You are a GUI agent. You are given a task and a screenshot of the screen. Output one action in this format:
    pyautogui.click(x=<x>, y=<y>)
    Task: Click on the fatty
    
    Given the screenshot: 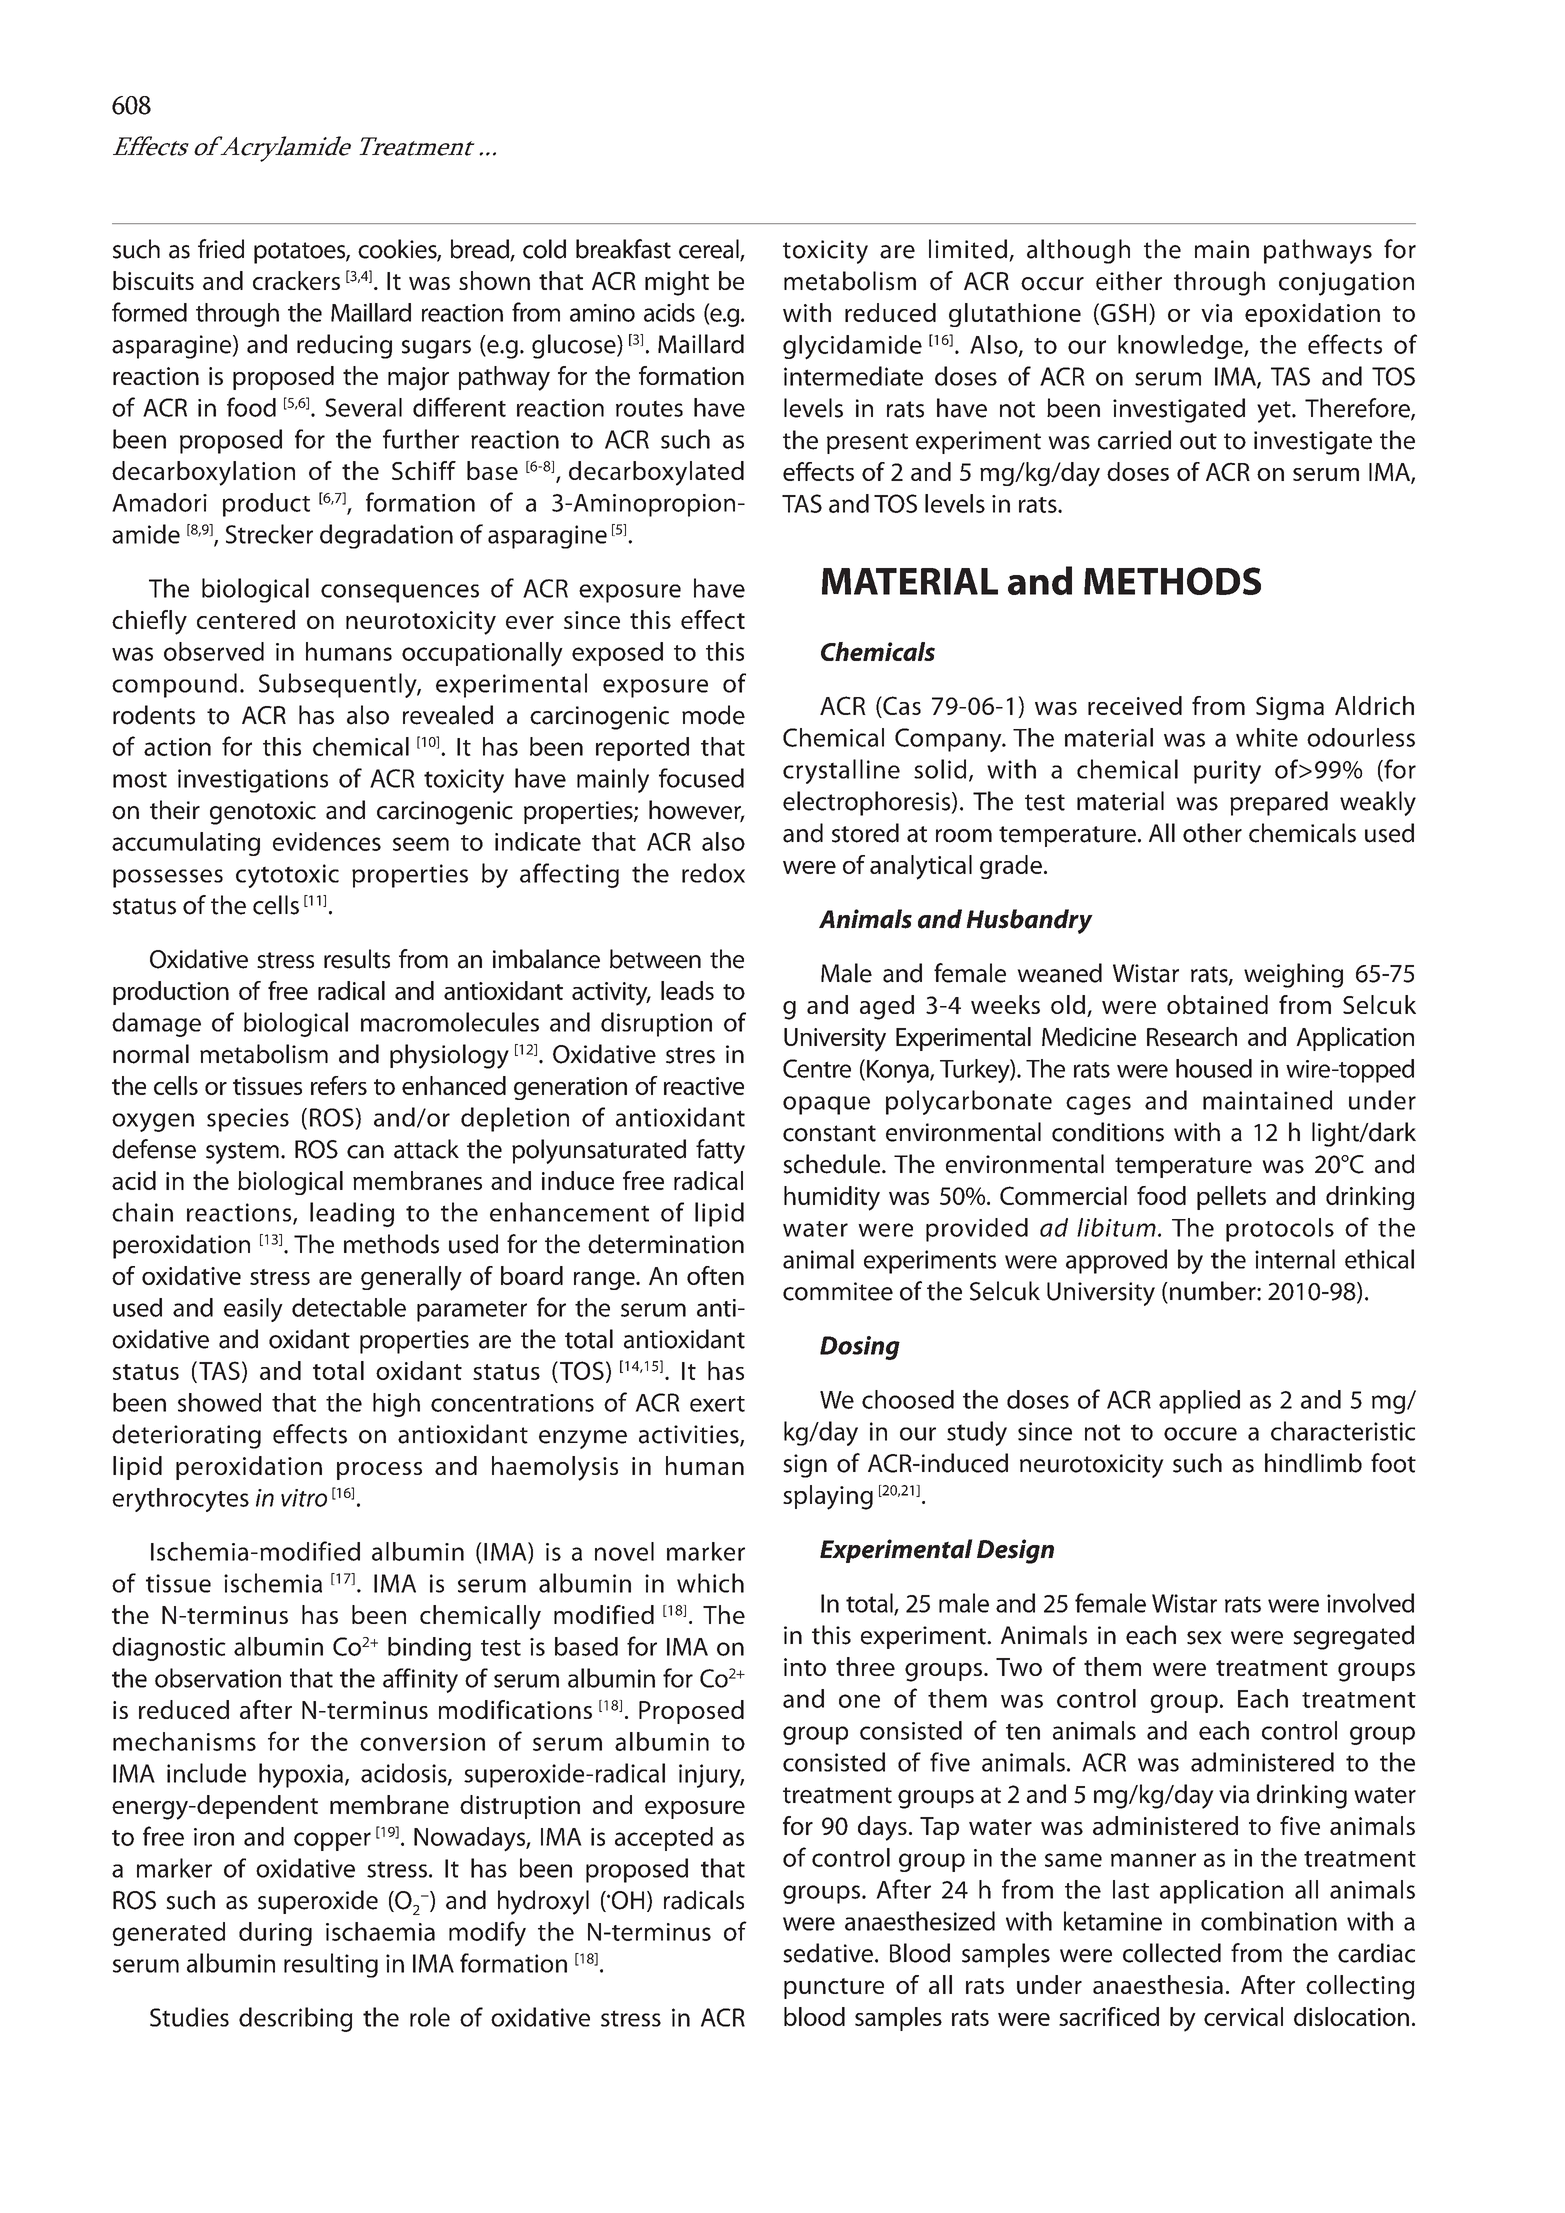 What is the action you would take?
    pyautogui.click(x=720, y=1151)
